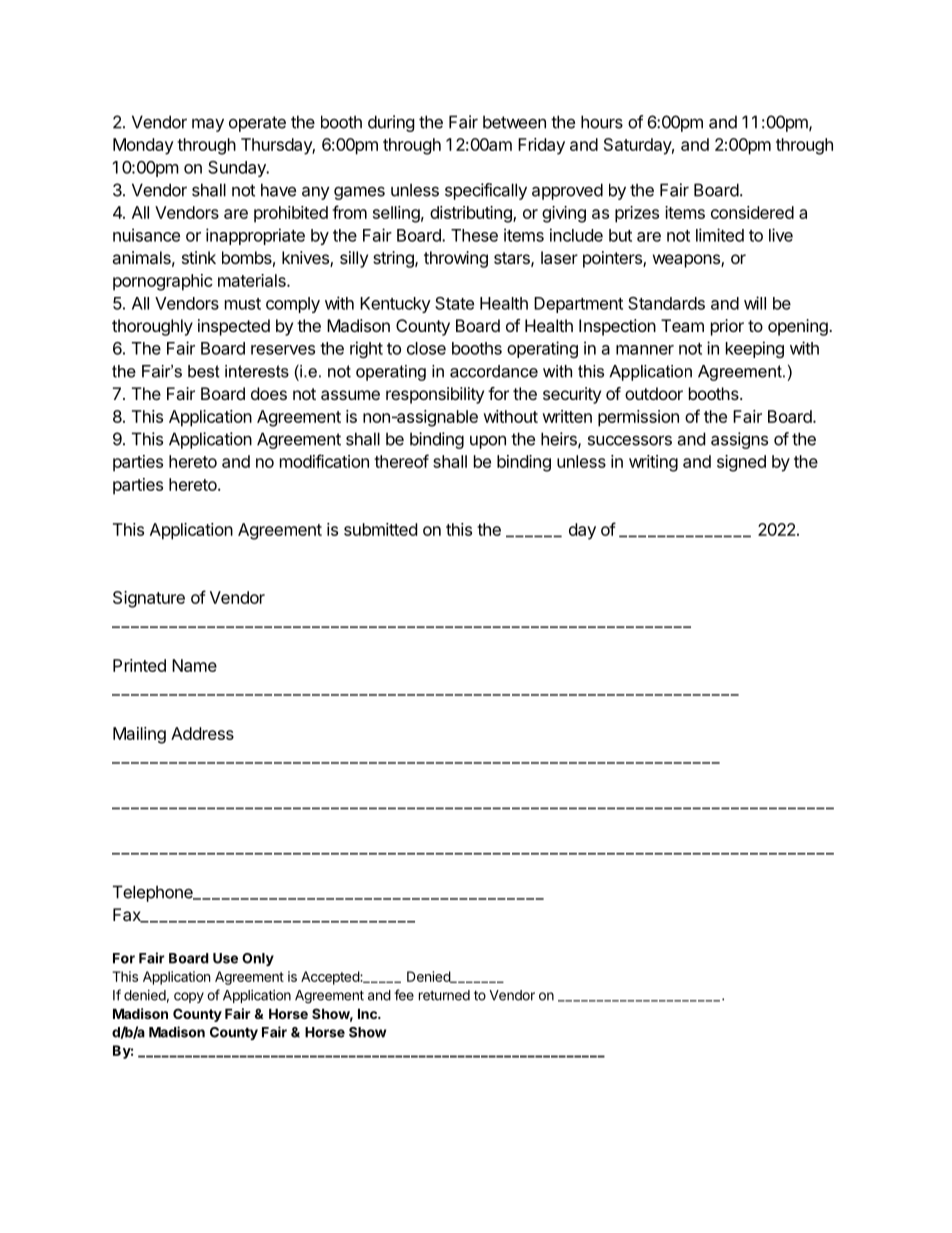 The image size is (952, 1233). Describe the element at coordinates (380, 529) in the screenshot. I see `submitted` at that location.
